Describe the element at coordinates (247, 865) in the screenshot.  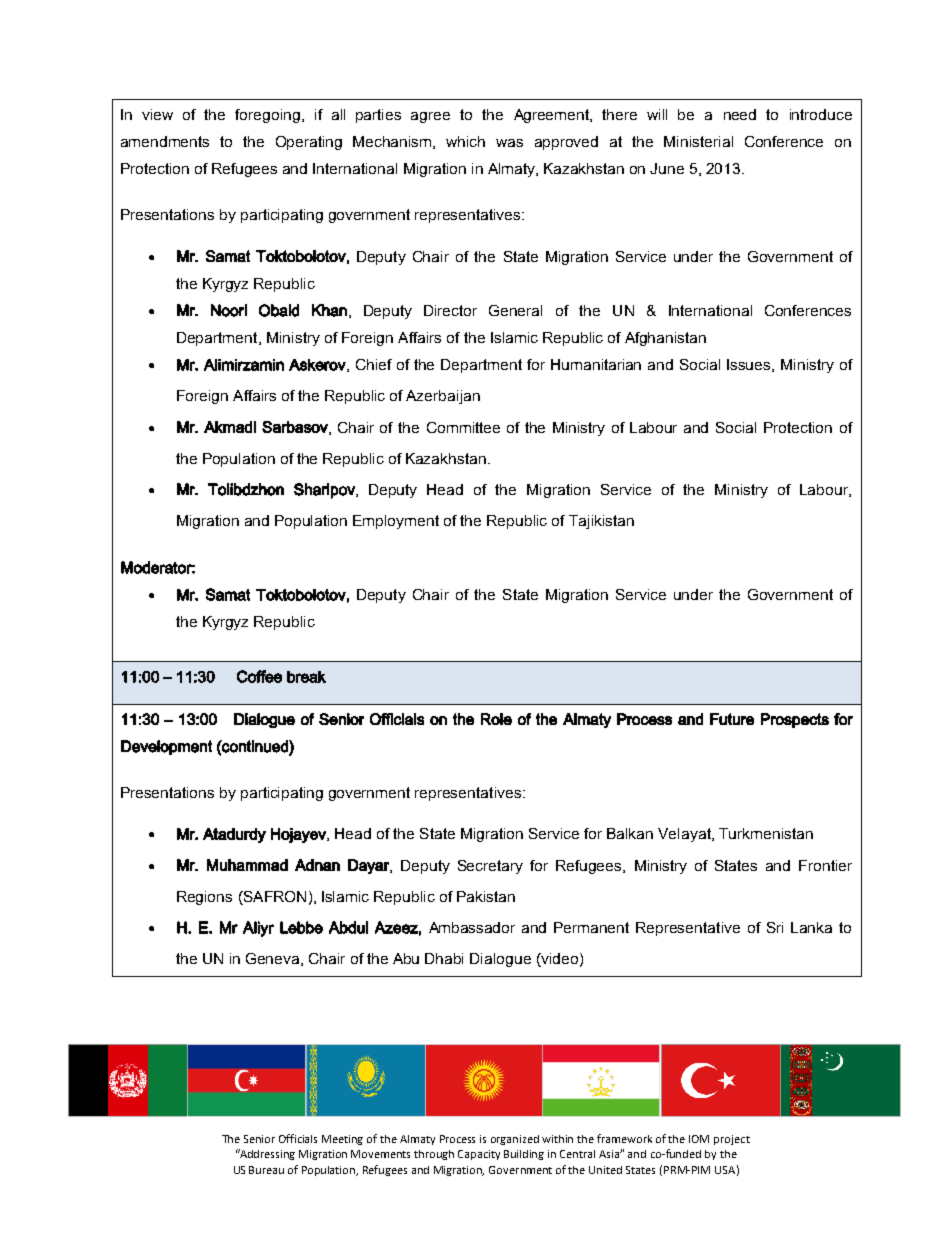
I see `Muhammad` at that location.
